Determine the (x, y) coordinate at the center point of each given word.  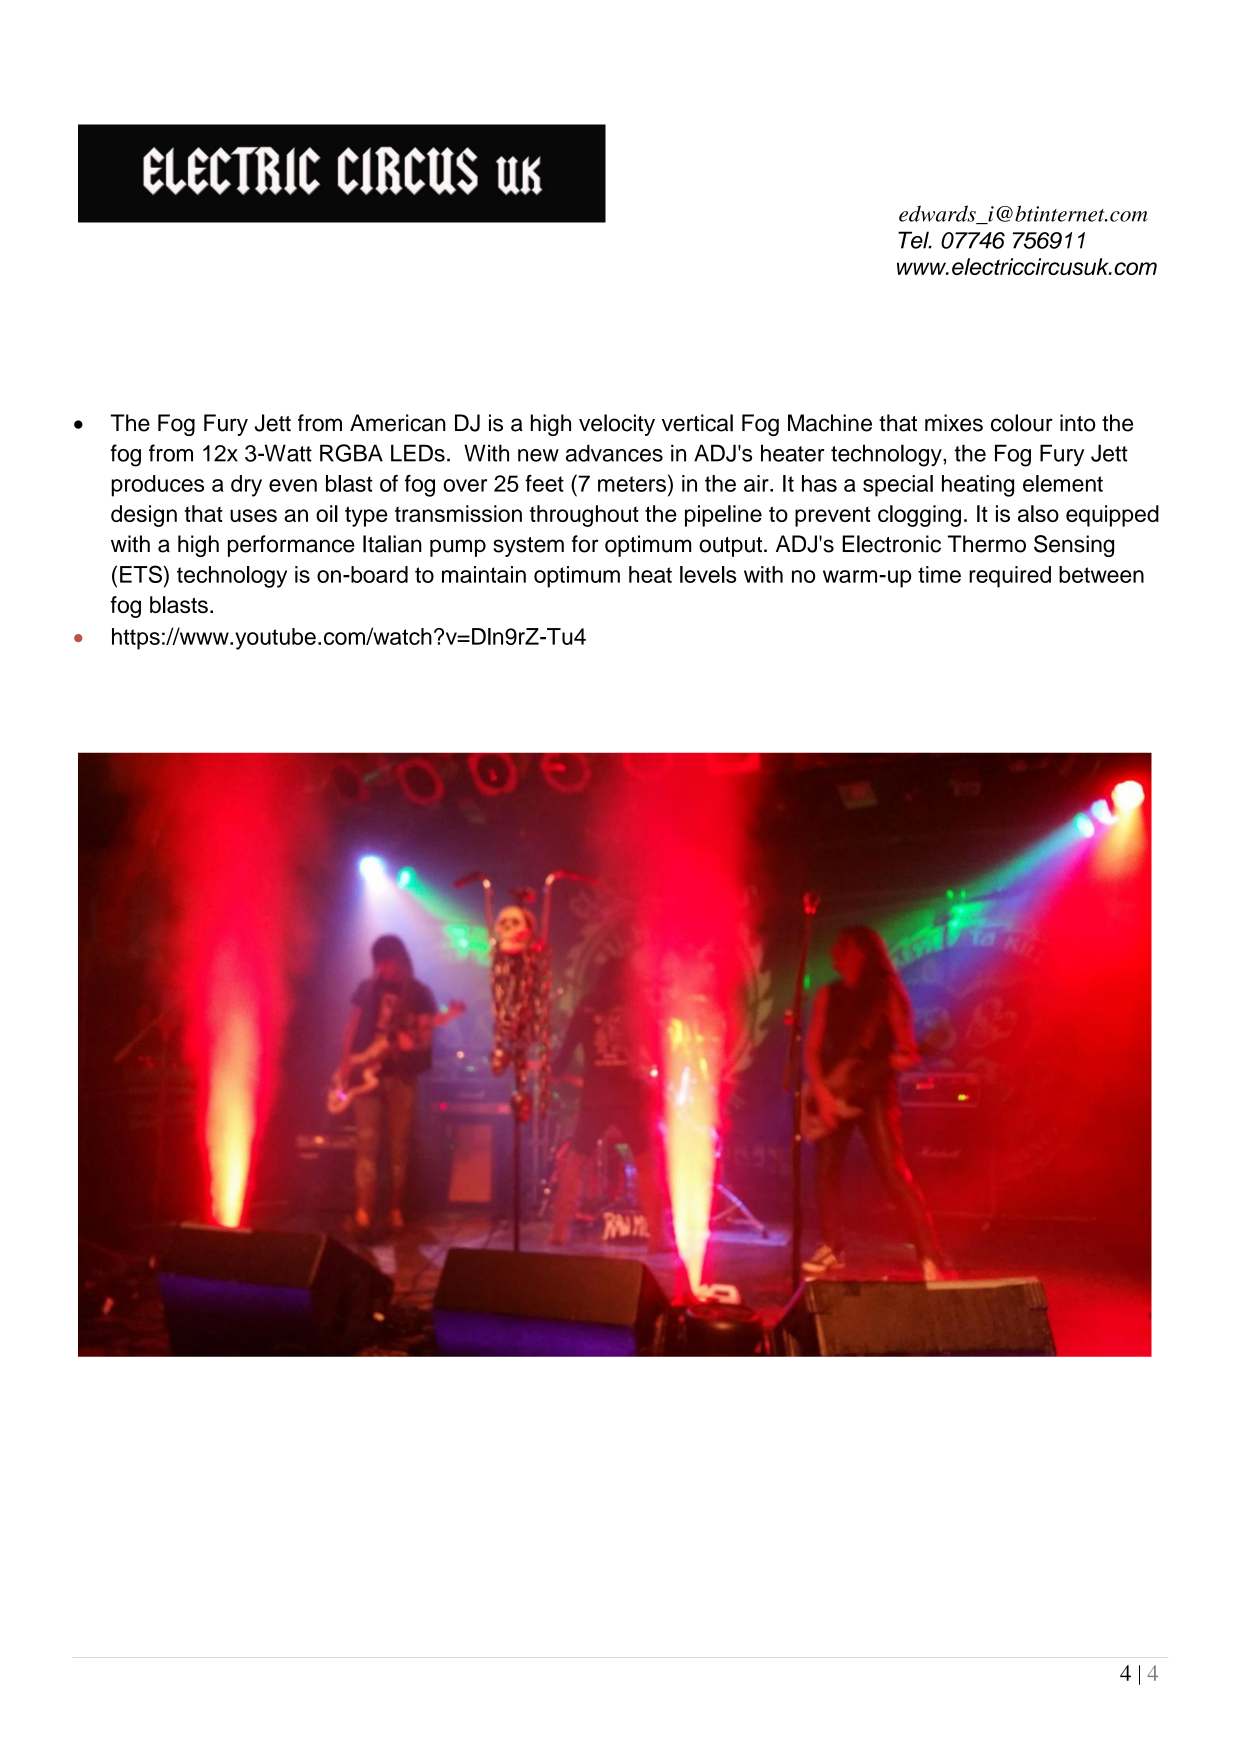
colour (1022, 423)
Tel (914, 240)
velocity (617, 425)
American (398, 423)
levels (708, 574)
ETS (141, 574)
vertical (697, 423)
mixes (954, 423)
